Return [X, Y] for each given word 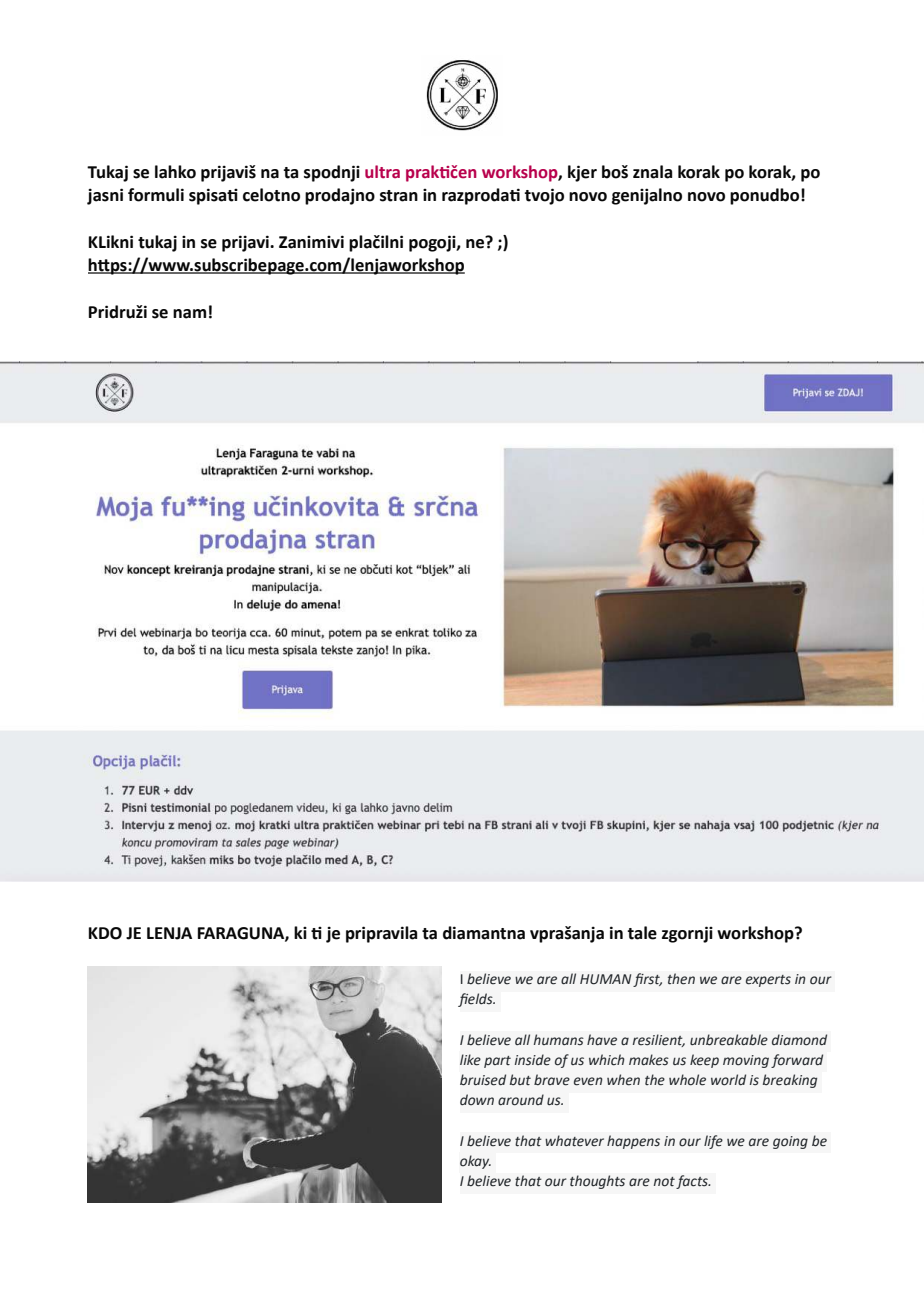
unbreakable [729, 1040]
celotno [271, 195]
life [713, 1142]
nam [189, 314]
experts [768, 981]
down [477, 1099]
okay [475, 1162]
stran [399, 196]
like [470, 1060]
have [602, 1040]
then [681, 979]
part [497, 1062]
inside [533, 1060]
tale [642, 933]
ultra [382, 172]
